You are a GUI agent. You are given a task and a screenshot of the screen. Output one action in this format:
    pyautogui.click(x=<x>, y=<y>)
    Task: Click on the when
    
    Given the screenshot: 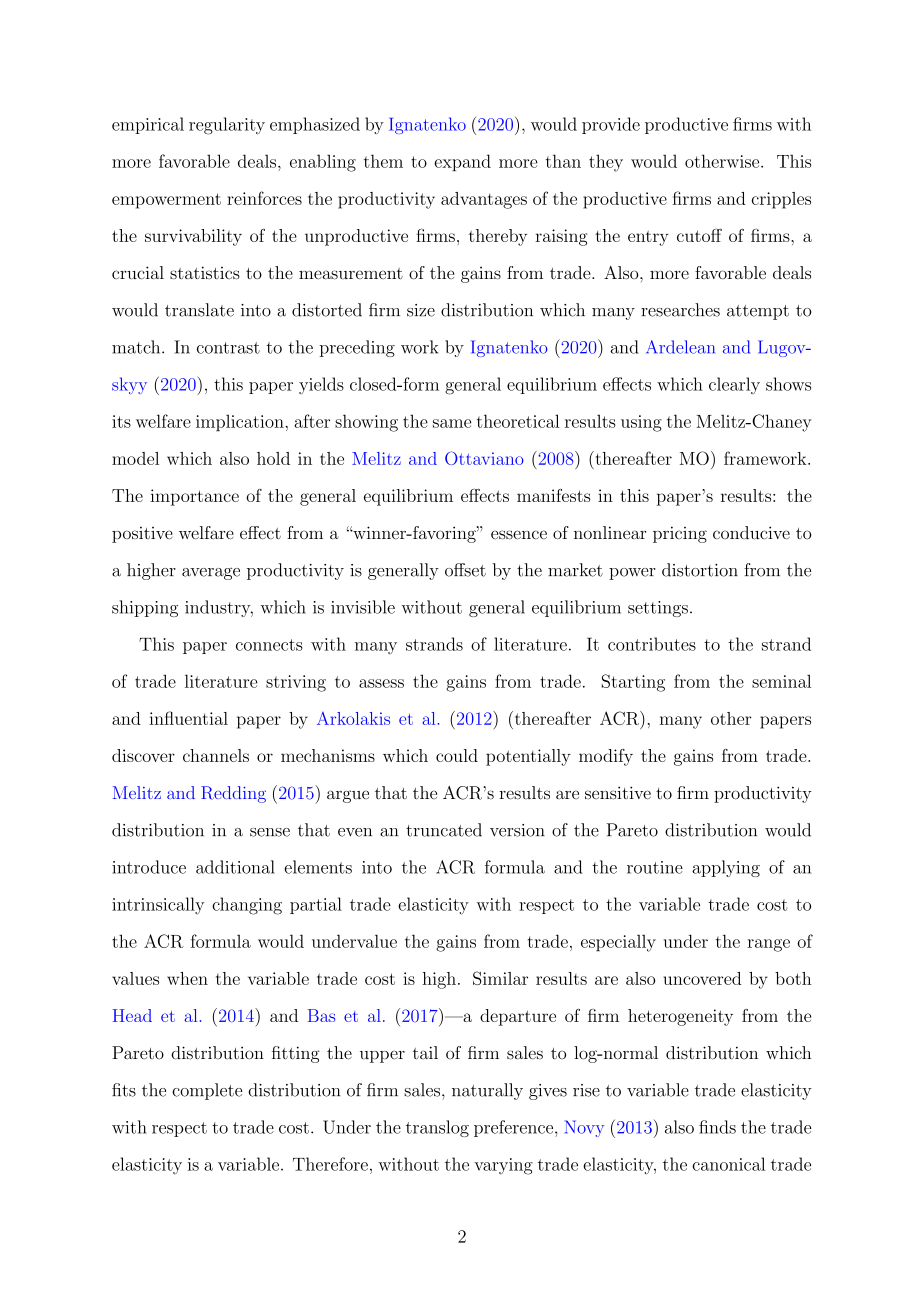 What is the action you would take?
    pyautogui.click(x=187, y=978)
